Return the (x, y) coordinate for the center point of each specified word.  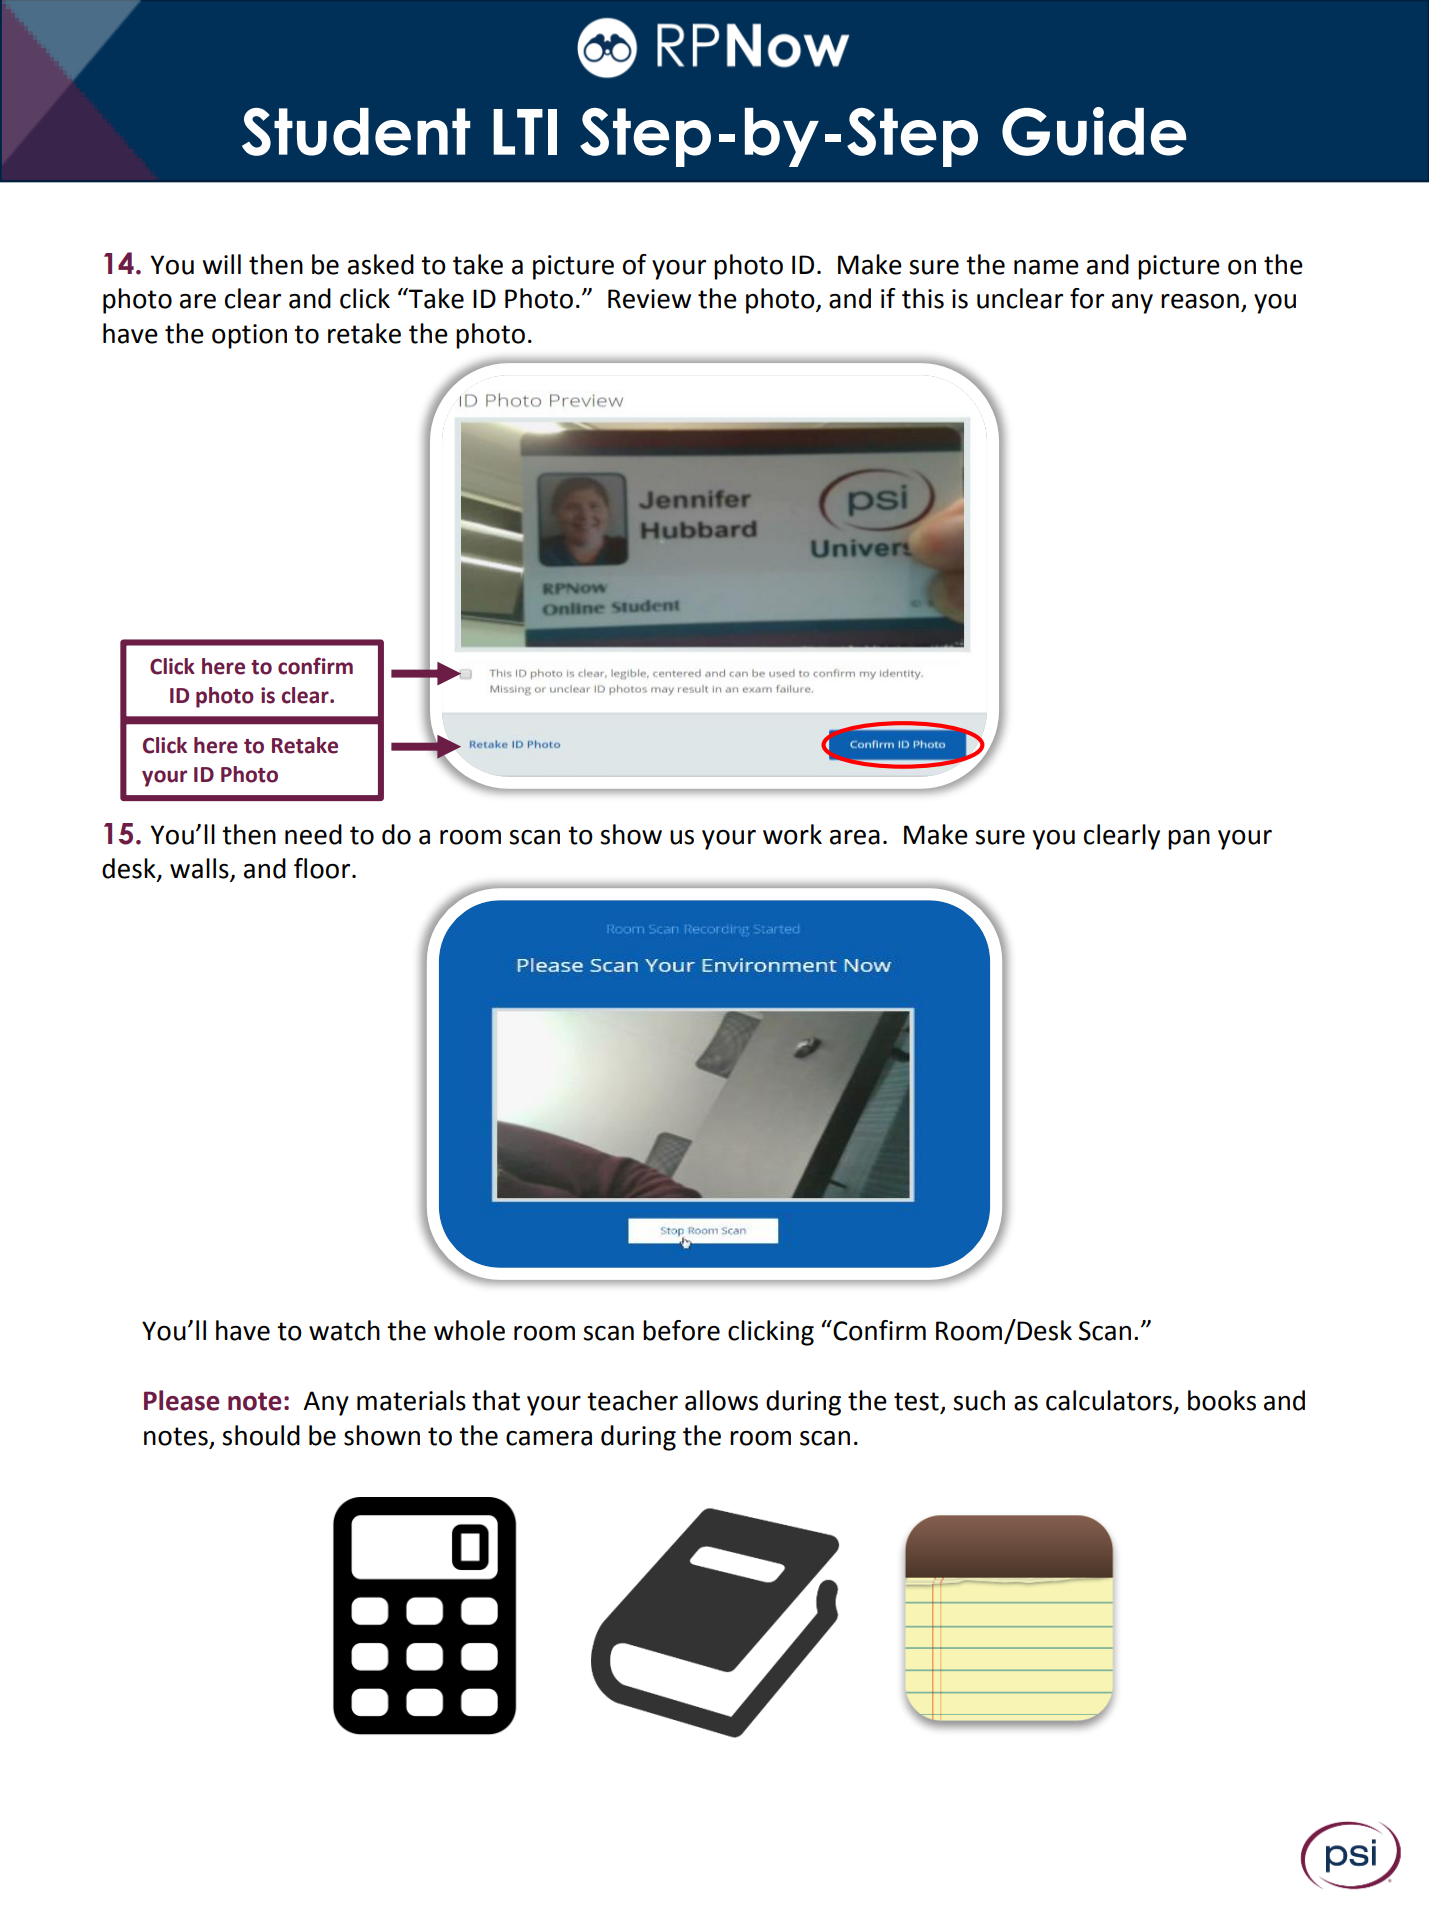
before (681, 1330)
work (792, 834)
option (249, 336)
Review (649, 299)
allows (721, 1400)
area (855, 837)
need (313, 834)
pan (1189, 840)
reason (1200, 301)
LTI (525, 132)
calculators (1110, 1401)
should (261, 1435)
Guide (1094, 131)
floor (323, 868)
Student (356, 132)
